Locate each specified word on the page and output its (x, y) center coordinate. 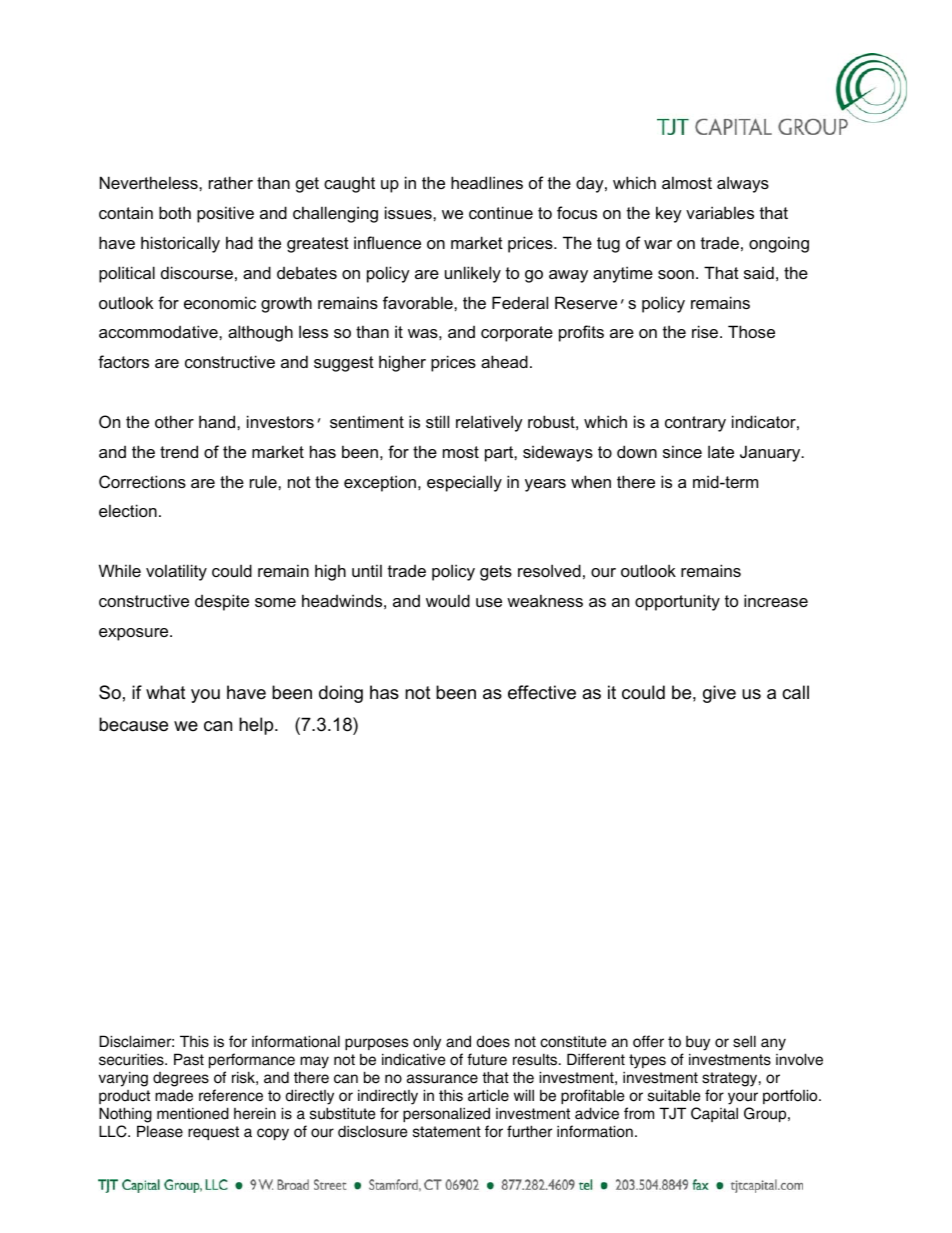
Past (189, 1059)
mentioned (193, 1113)
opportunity (677, 602)
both (175, 212)
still (437, 421)
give (719, 694)
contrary (695, 424)
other (174, 421)
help (257, 726)
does (493, 1041)
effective (542, 692)
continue (501, 212)
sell (744, 1041)
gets (496, 573)
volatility (176, 572)
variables (720, 212)
